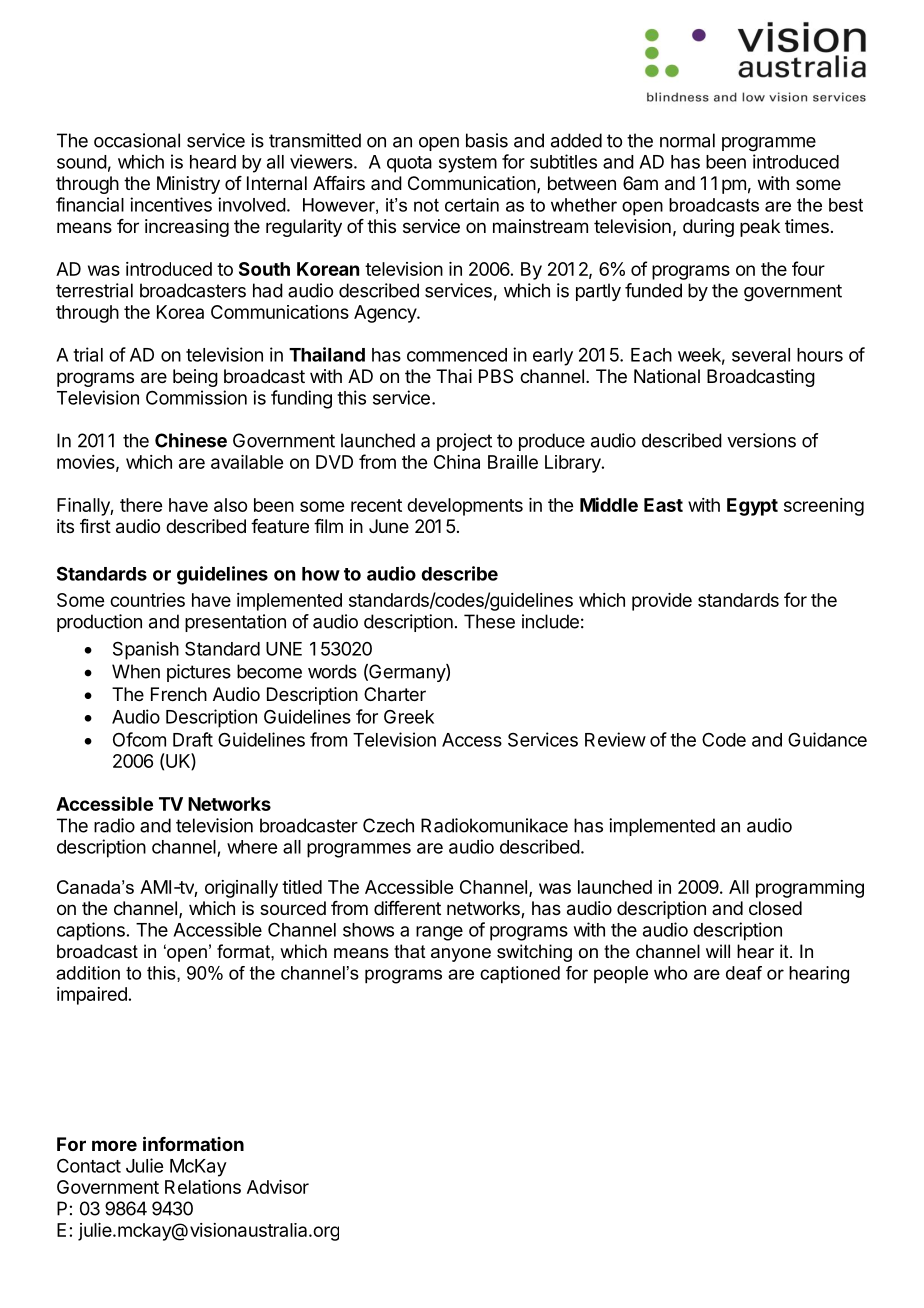 This image has height=1308, width=924. Describe the element at coordinates (278, 1187) in the image. I see `Advisor` at that location.
